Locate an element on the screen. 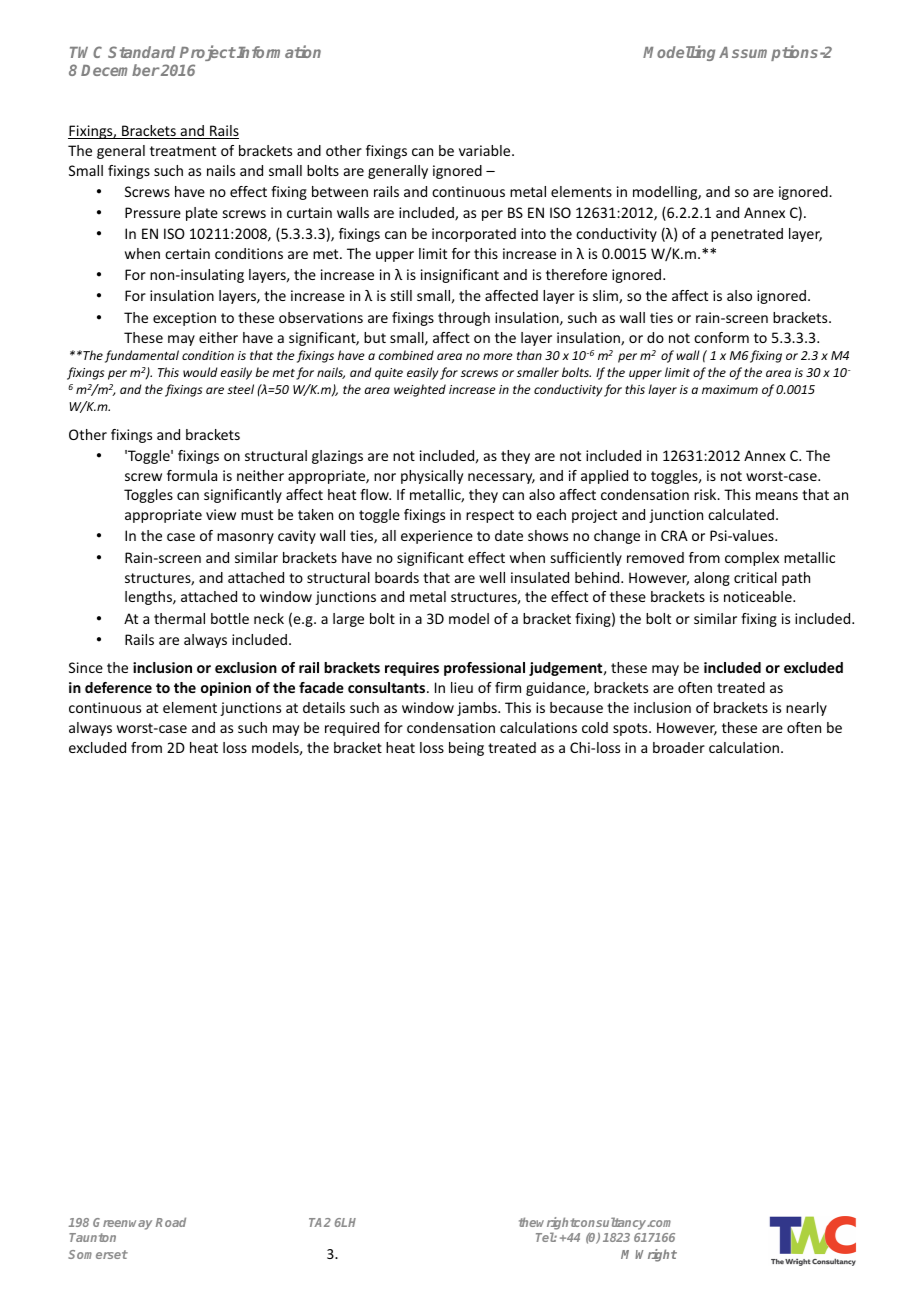  Somerset is located at coordinates (98, 1254).
